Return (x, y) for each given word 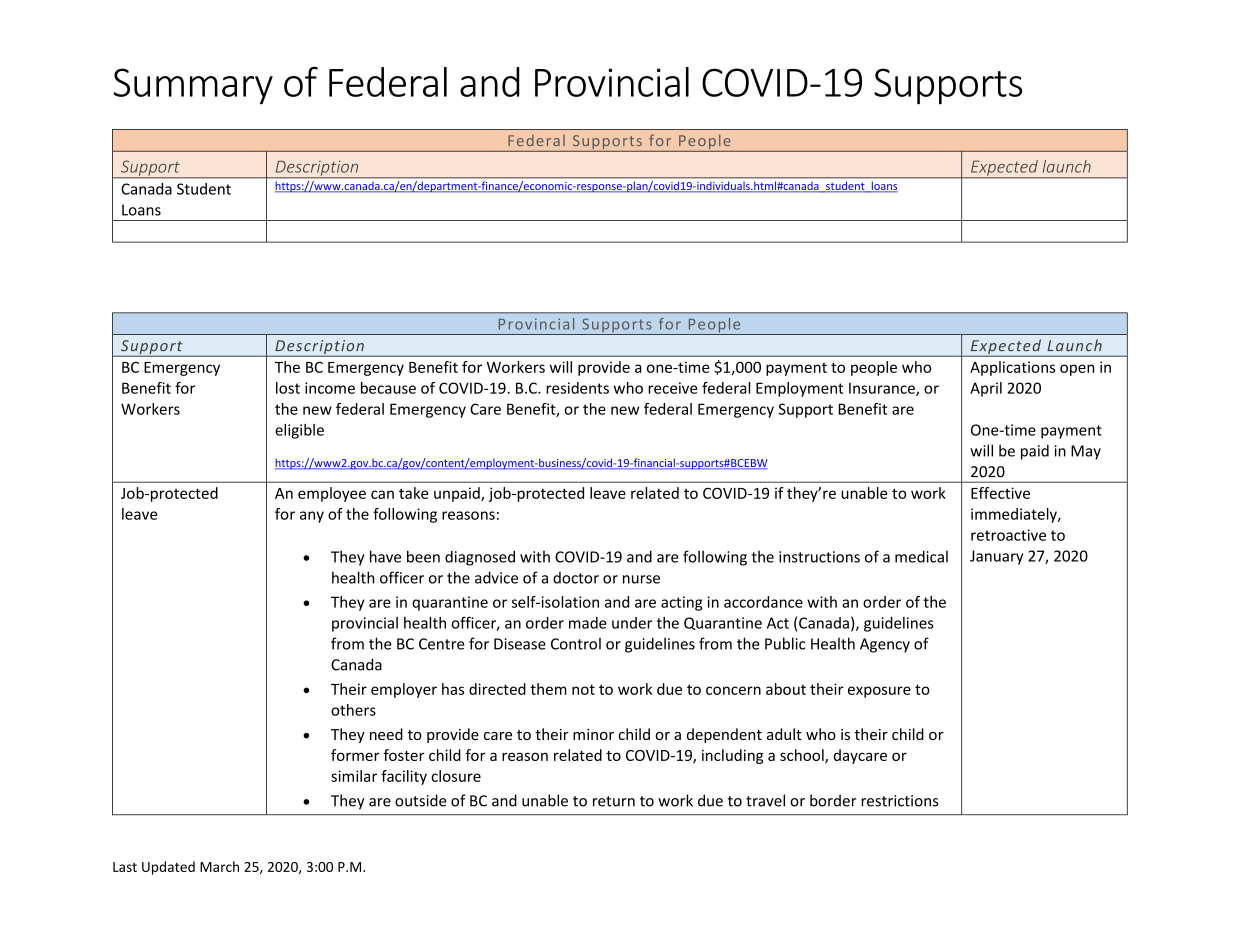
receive (672, 388)
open (1077, 370)
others (353, 710)
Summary (193, 86)
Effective (1000, 493)
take (413, 493)
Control (576, 644)
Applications (1012, 368)
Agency (885, 645)
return (614, 801)
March (219, 866)
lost (288, 388)
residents (577, 388)
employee (332, 494)
